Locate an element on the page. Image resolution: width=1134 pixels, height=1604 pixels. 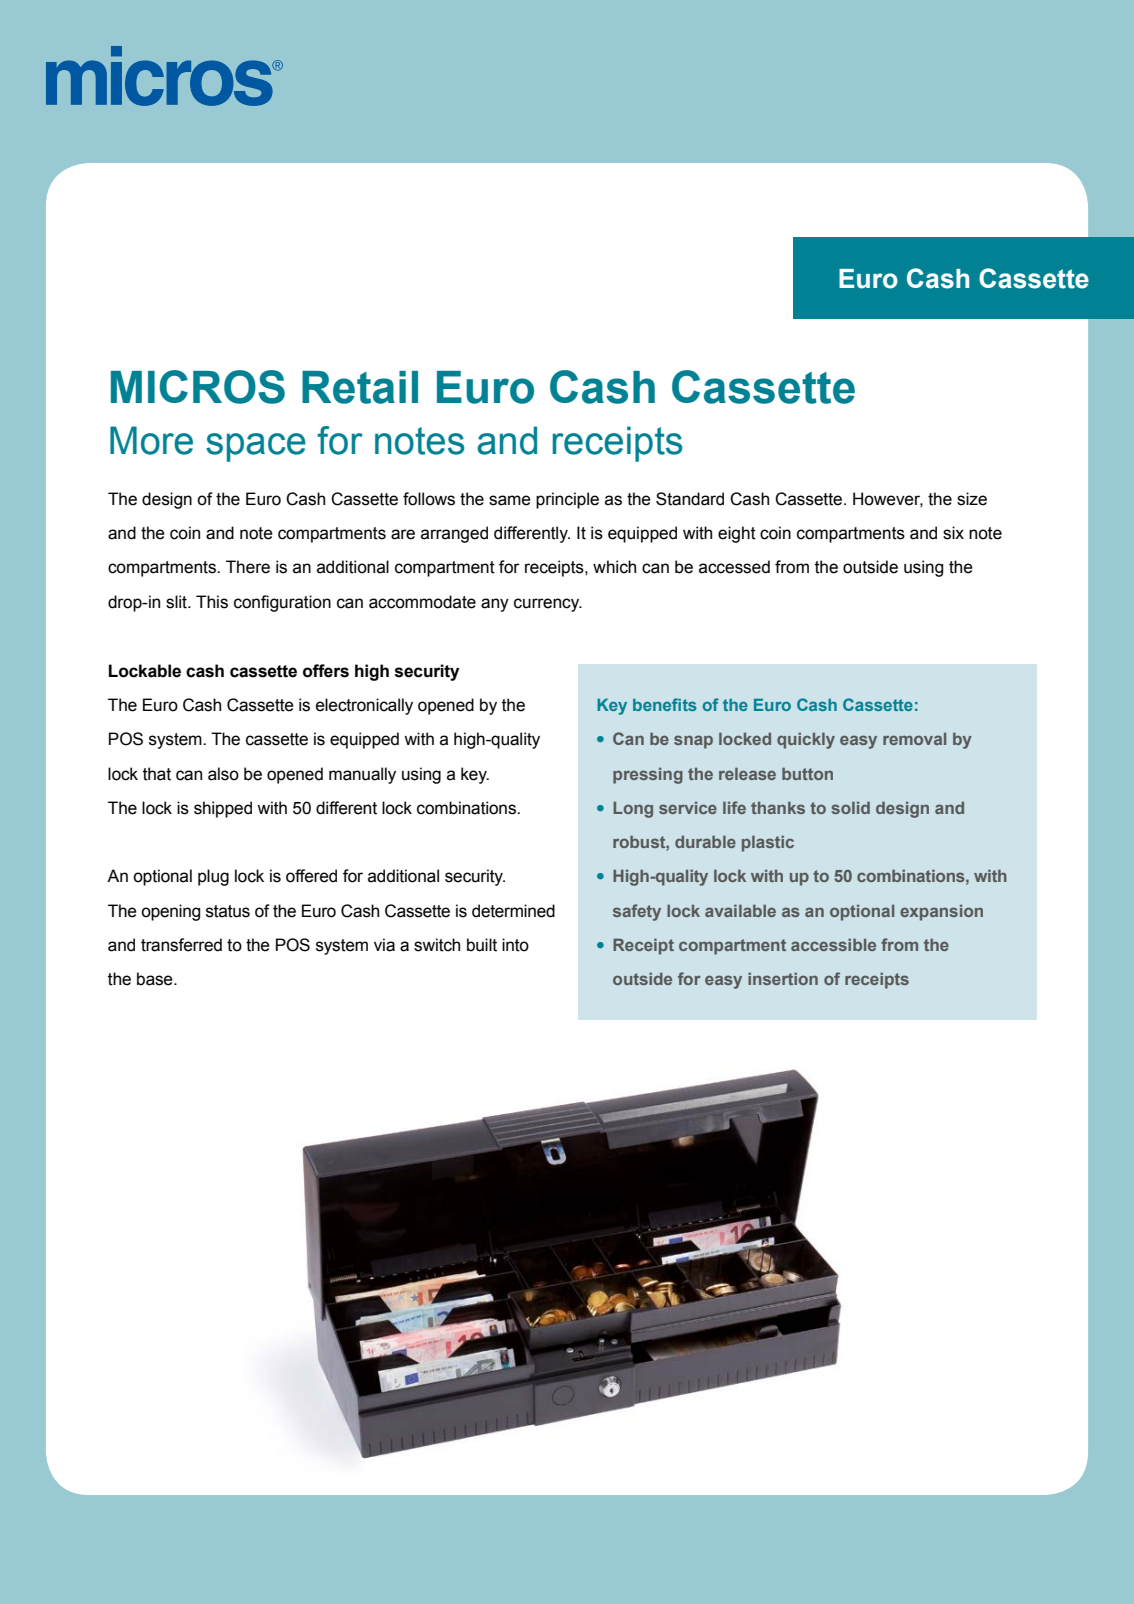
also is located at coordinates (223, 774).
